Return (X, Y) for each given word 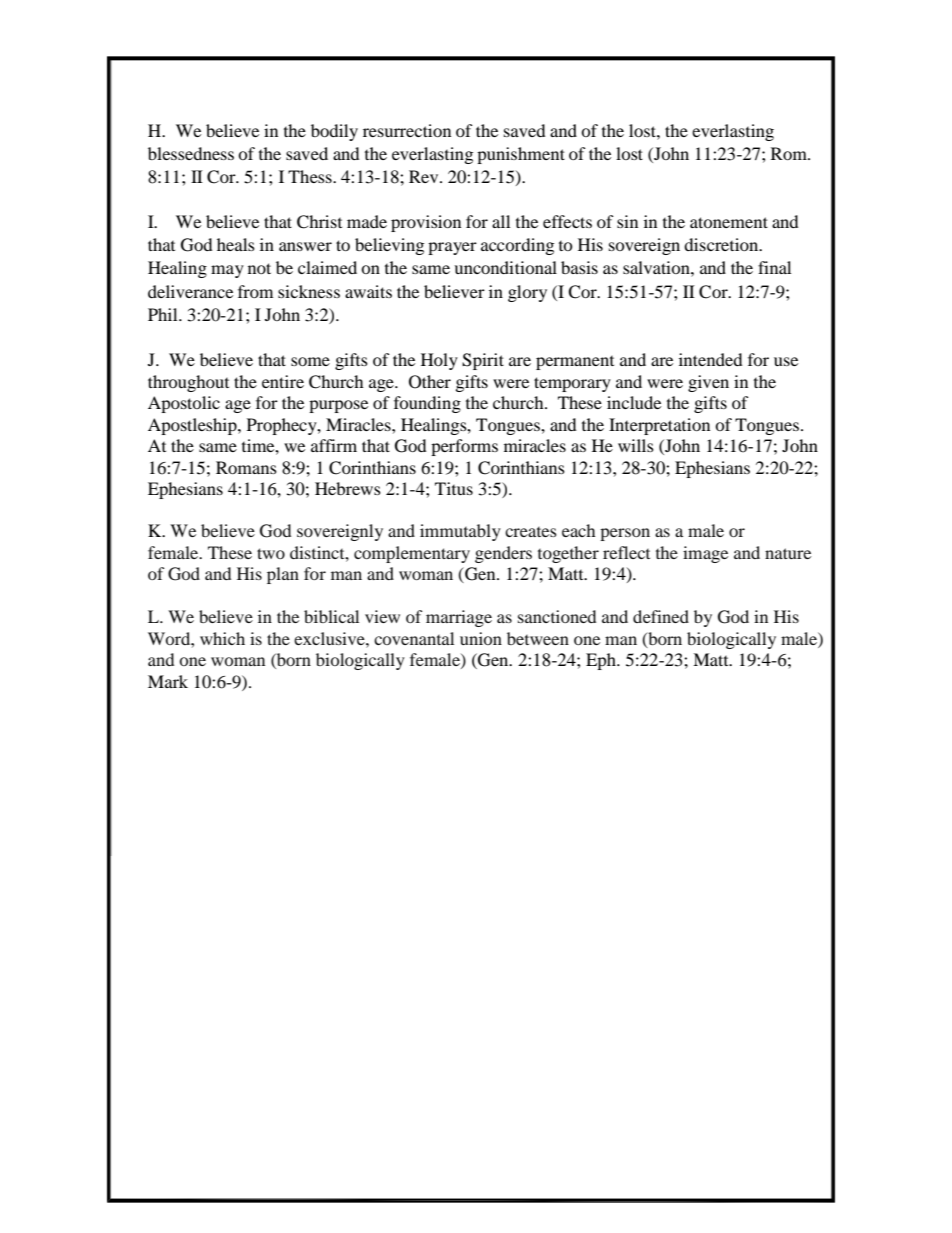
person (625, 534)
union (481, 638)
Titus (454, 488)
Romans (246, 467)
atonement (729, 222)
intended (711, 359)
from (255, 291)
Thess (311, 176)
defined (661, 616)
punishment (521, 155)
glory (527, 293)
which (222, 638)
